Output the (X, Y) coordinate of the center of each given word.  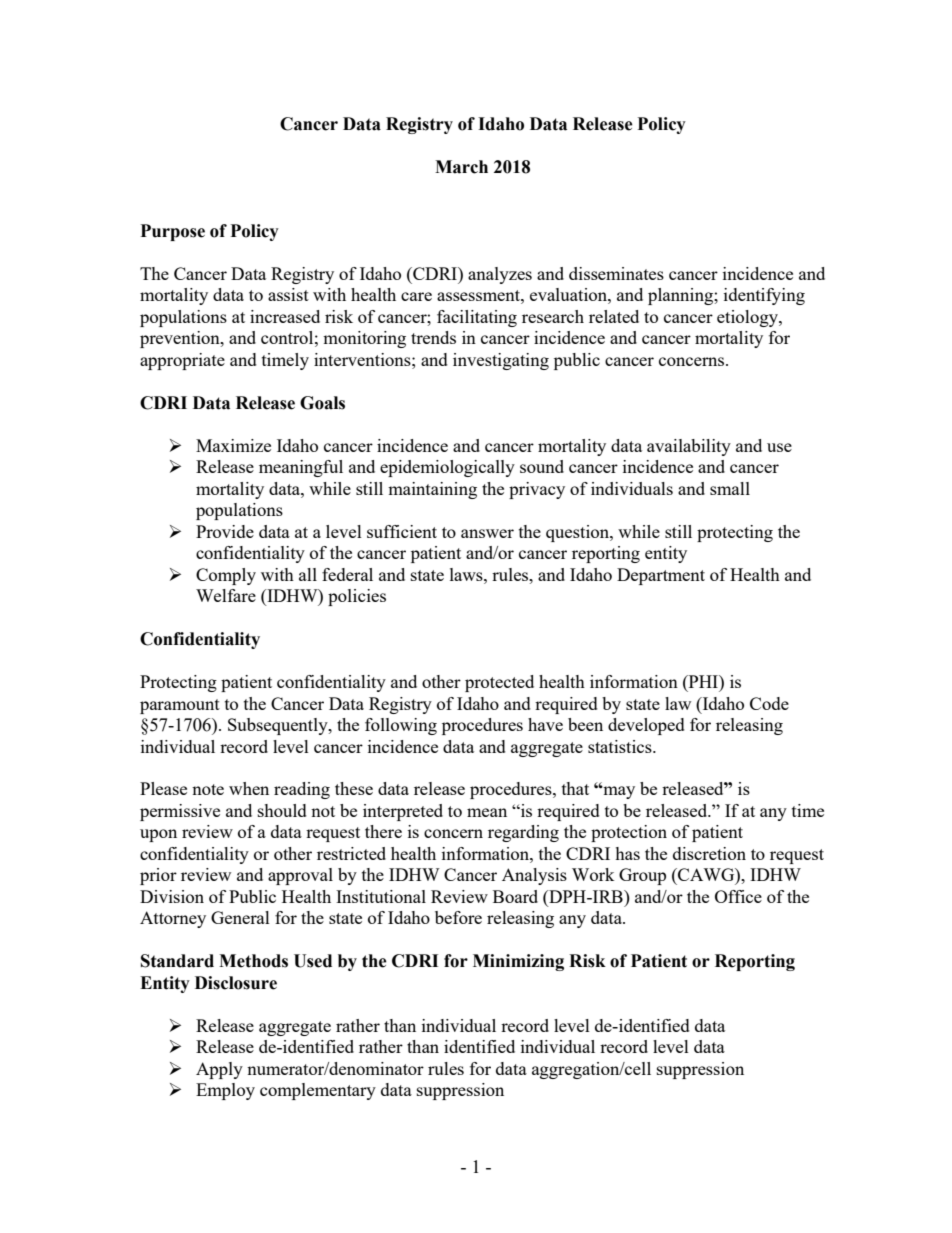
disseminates (616, 273)
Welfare (226, 595)
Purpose (173, 232)
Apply (219, 1070)
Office (738, 896)
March (461, 167)
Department (661, 576)
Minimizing (518, 962)
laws (467, 574)
